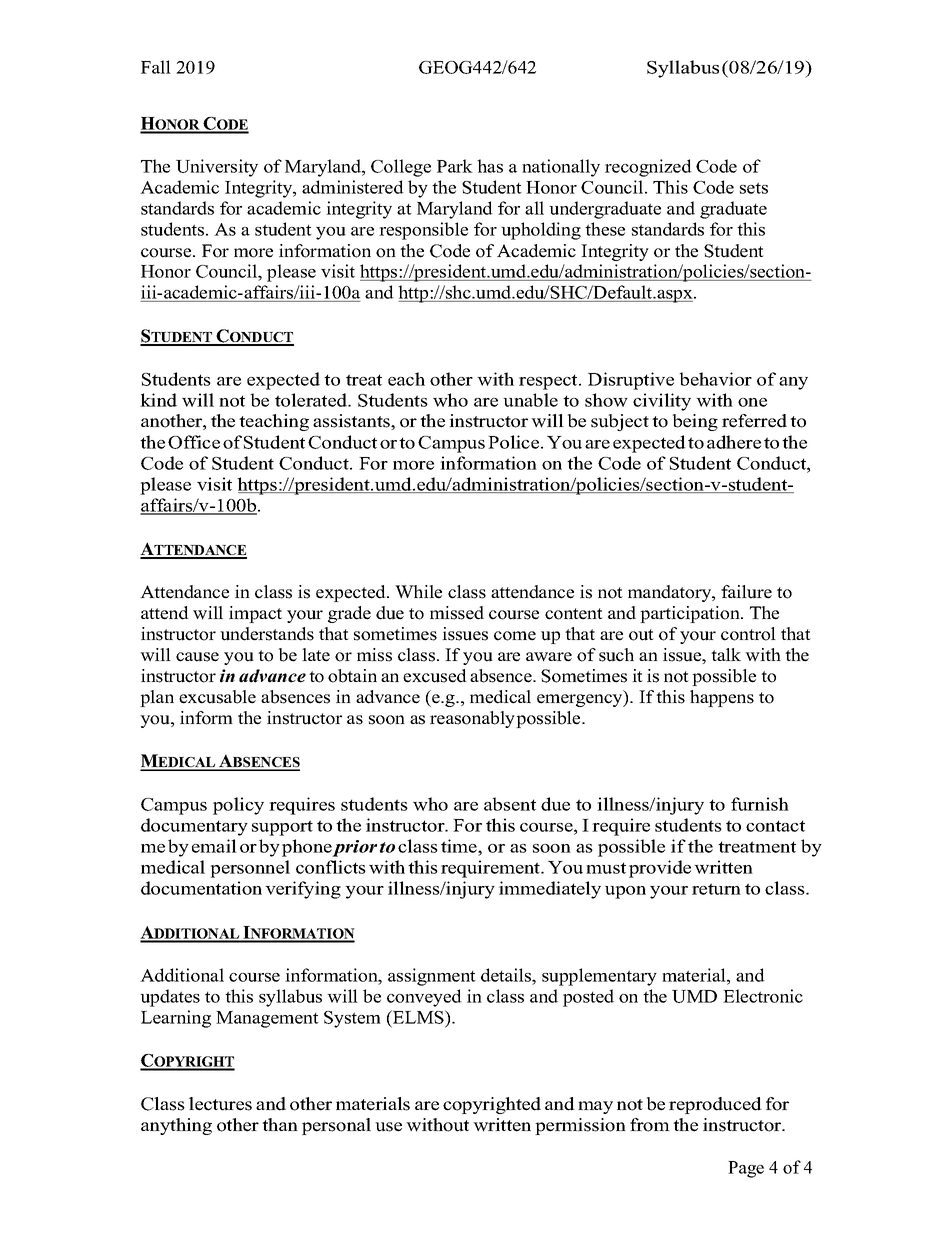 This screenshot has width=952, height=1233. Describe the element at coordinates (238, 806) in the screenshot. I see `policy` at that location.
